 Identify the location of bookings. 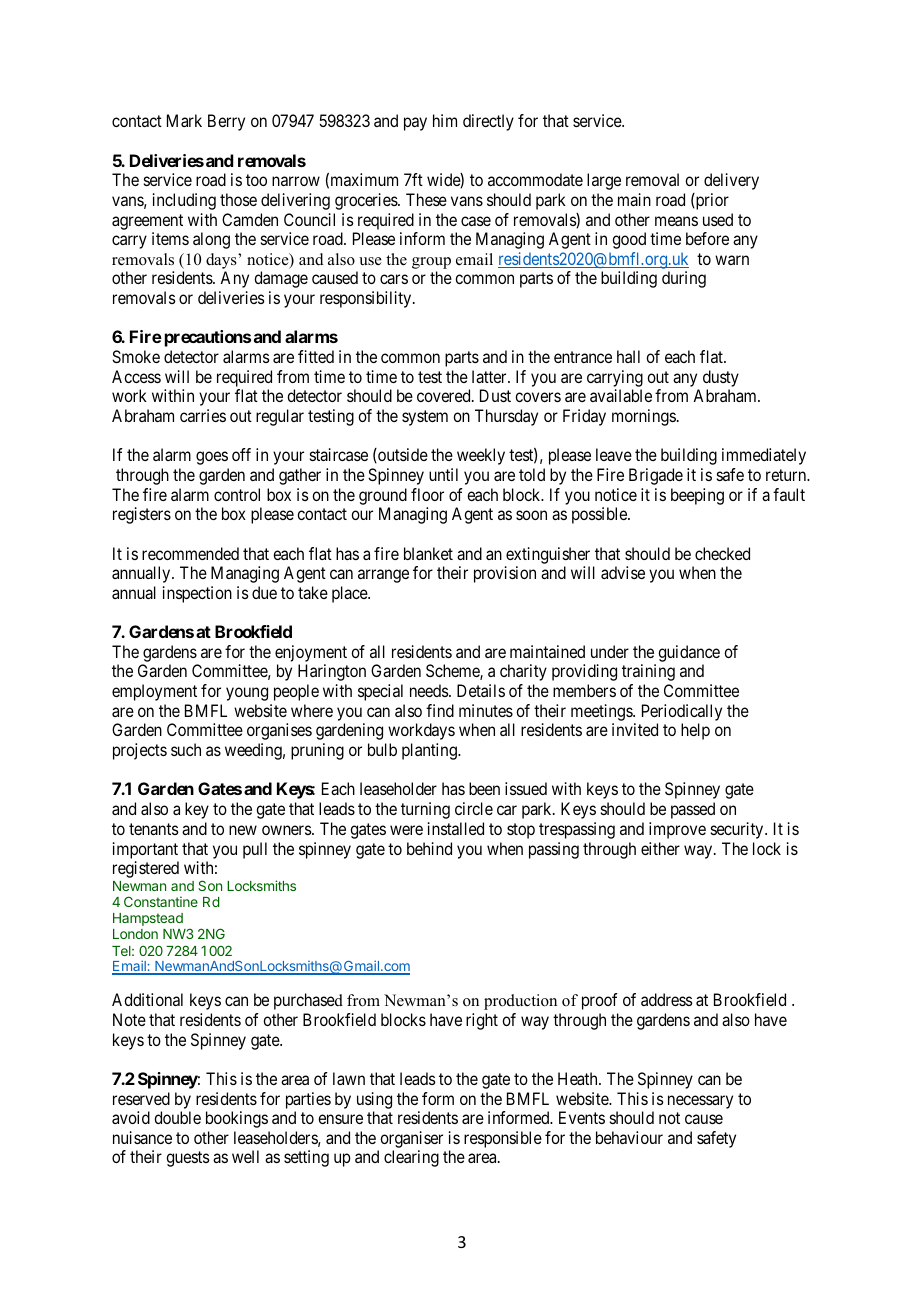
(237, 1119).
